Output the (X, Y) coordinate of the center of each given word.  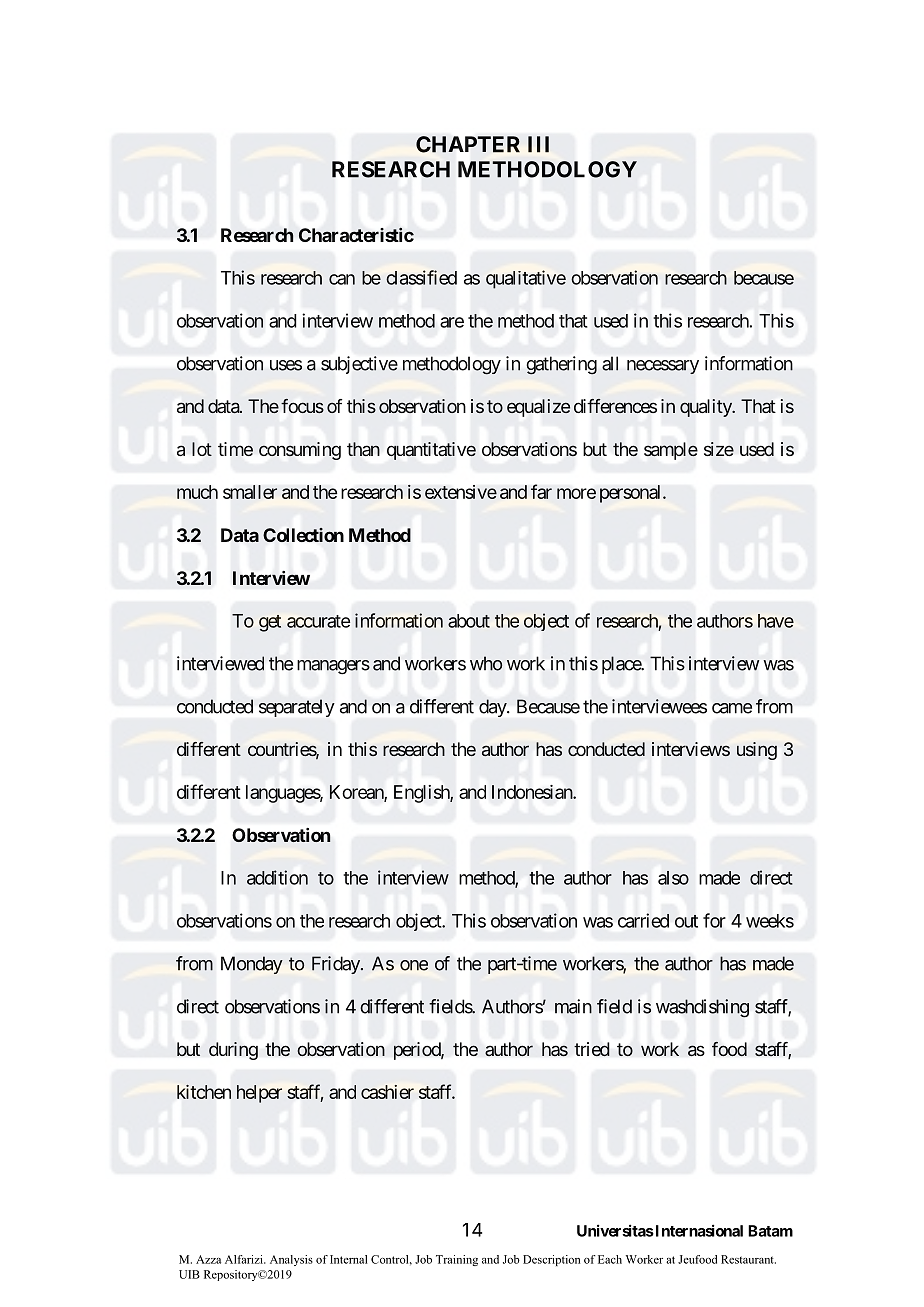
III (538, 144)
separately (297, 708)
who (486, 663)
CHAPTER (468, 144)
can (342, 279)
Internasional (698, 1230)
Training (457, 1260)
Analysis (291, 1260)
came (732, 708)
